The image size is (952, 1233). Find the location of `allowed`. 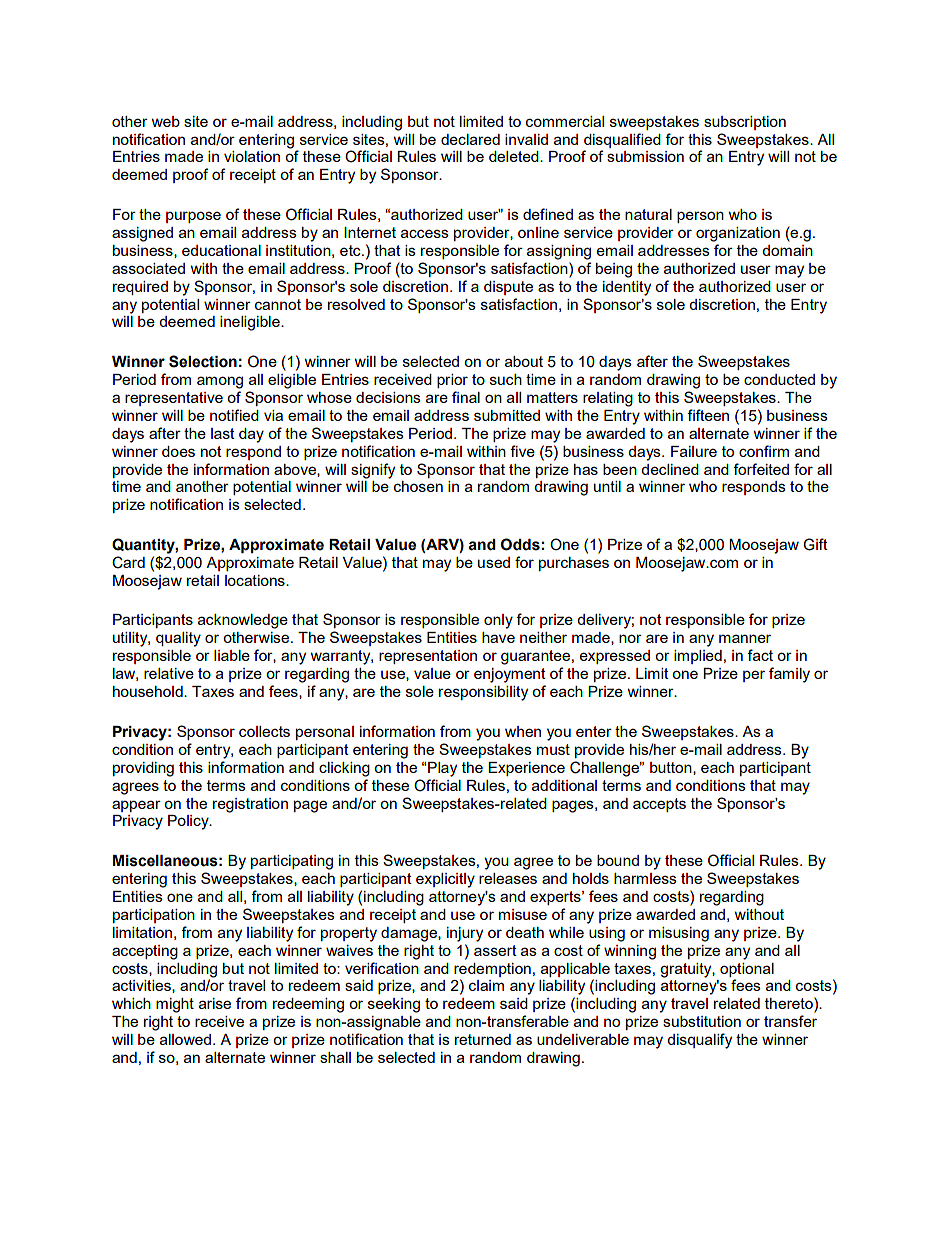

allowed is located at coordinates (185, 1039).
